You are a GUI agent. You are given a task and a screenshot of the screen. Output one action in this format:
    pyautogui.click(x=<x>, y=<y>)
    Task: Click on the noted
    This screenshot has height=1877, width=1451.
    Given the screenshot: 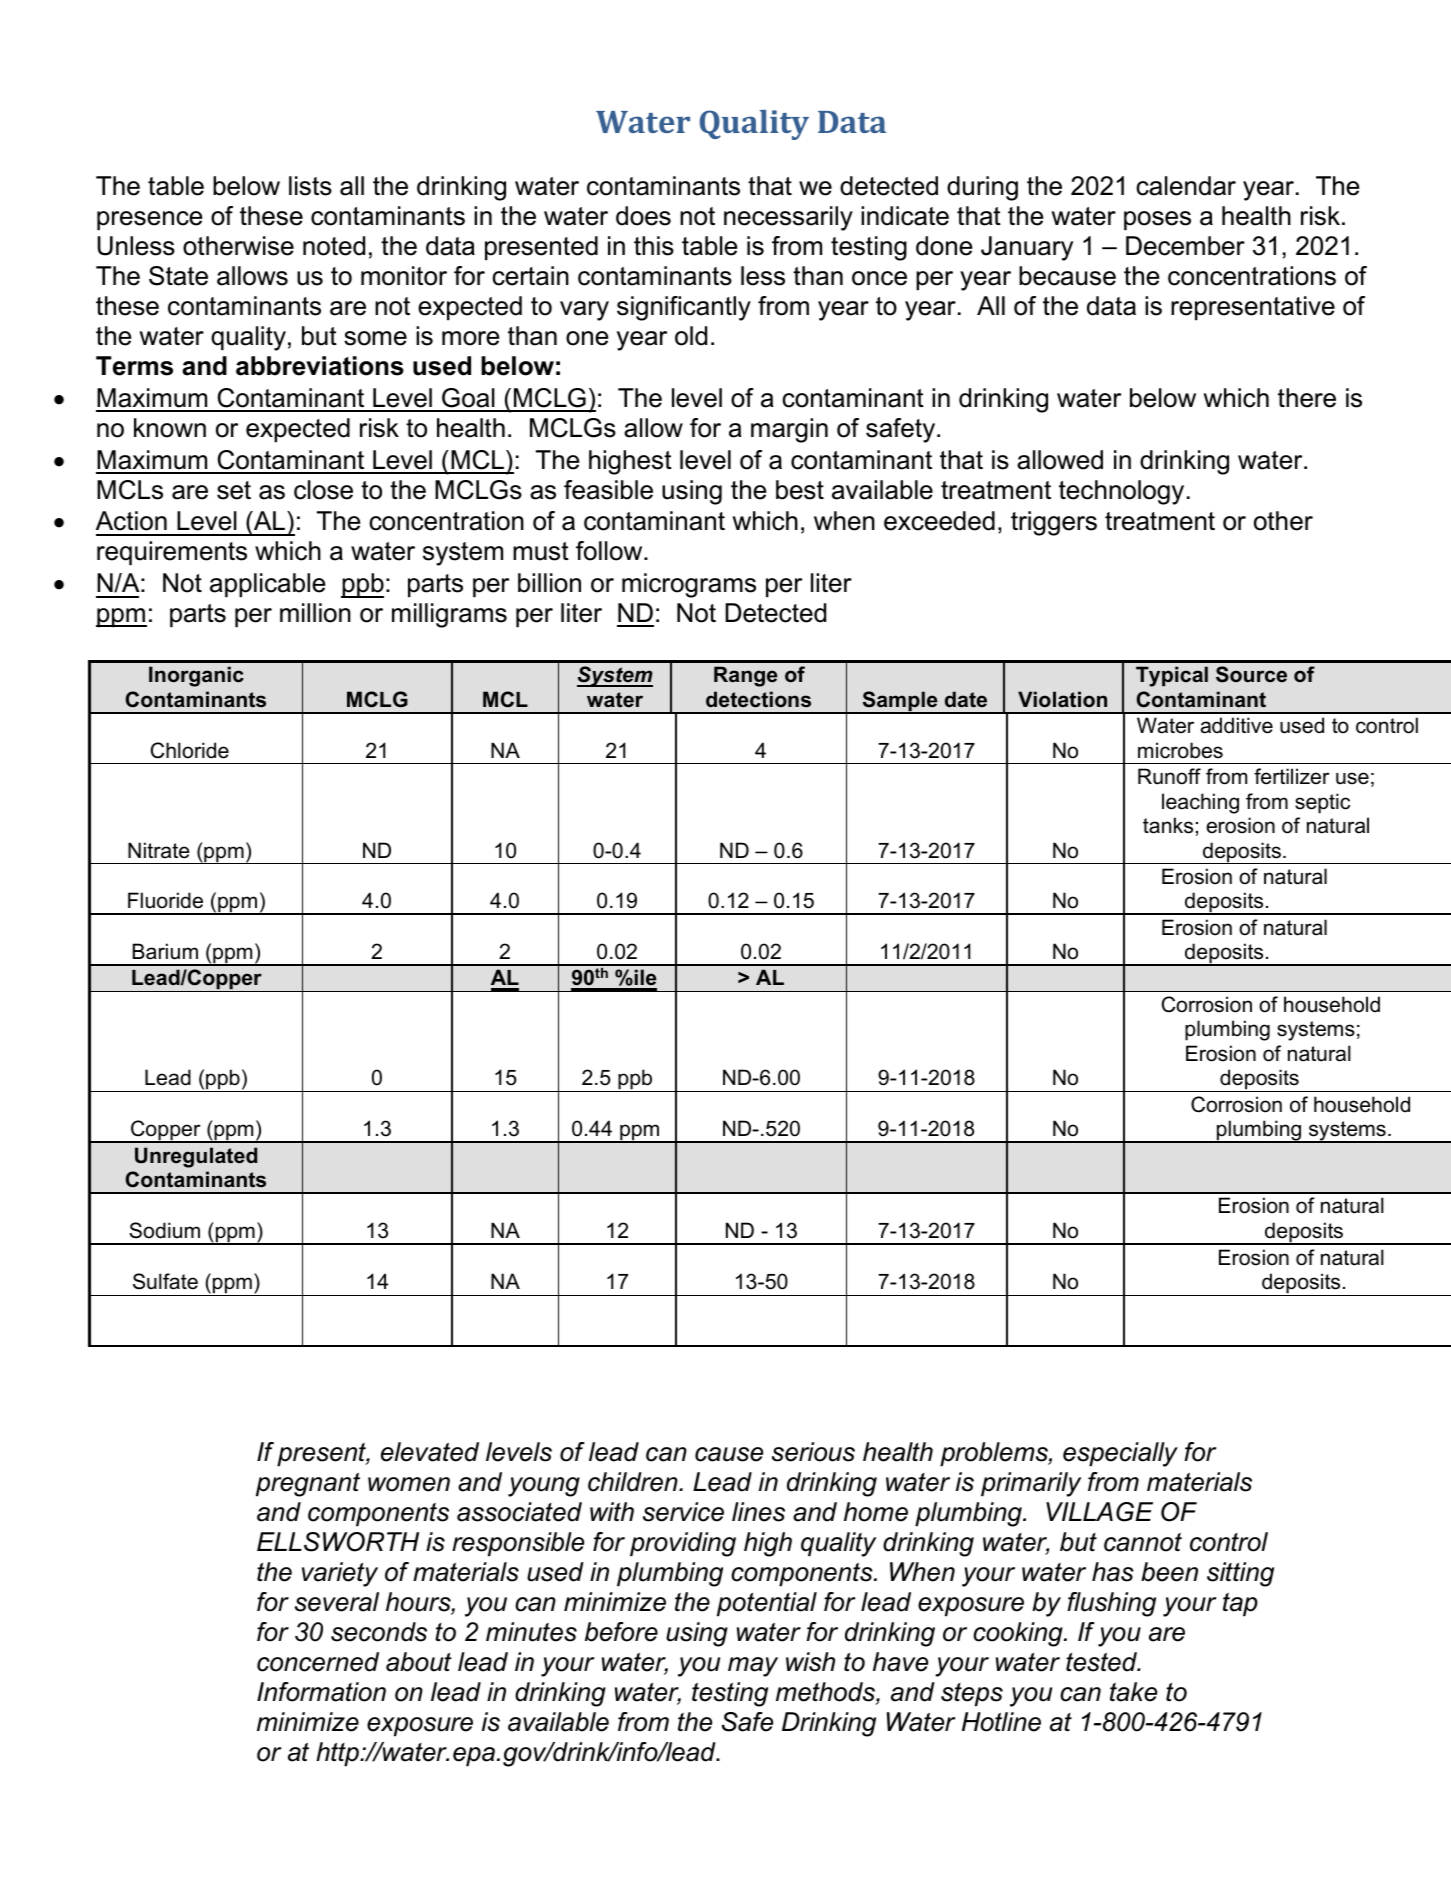 What is the action you would take?
    pyautogui.click(x=334, y=246)
